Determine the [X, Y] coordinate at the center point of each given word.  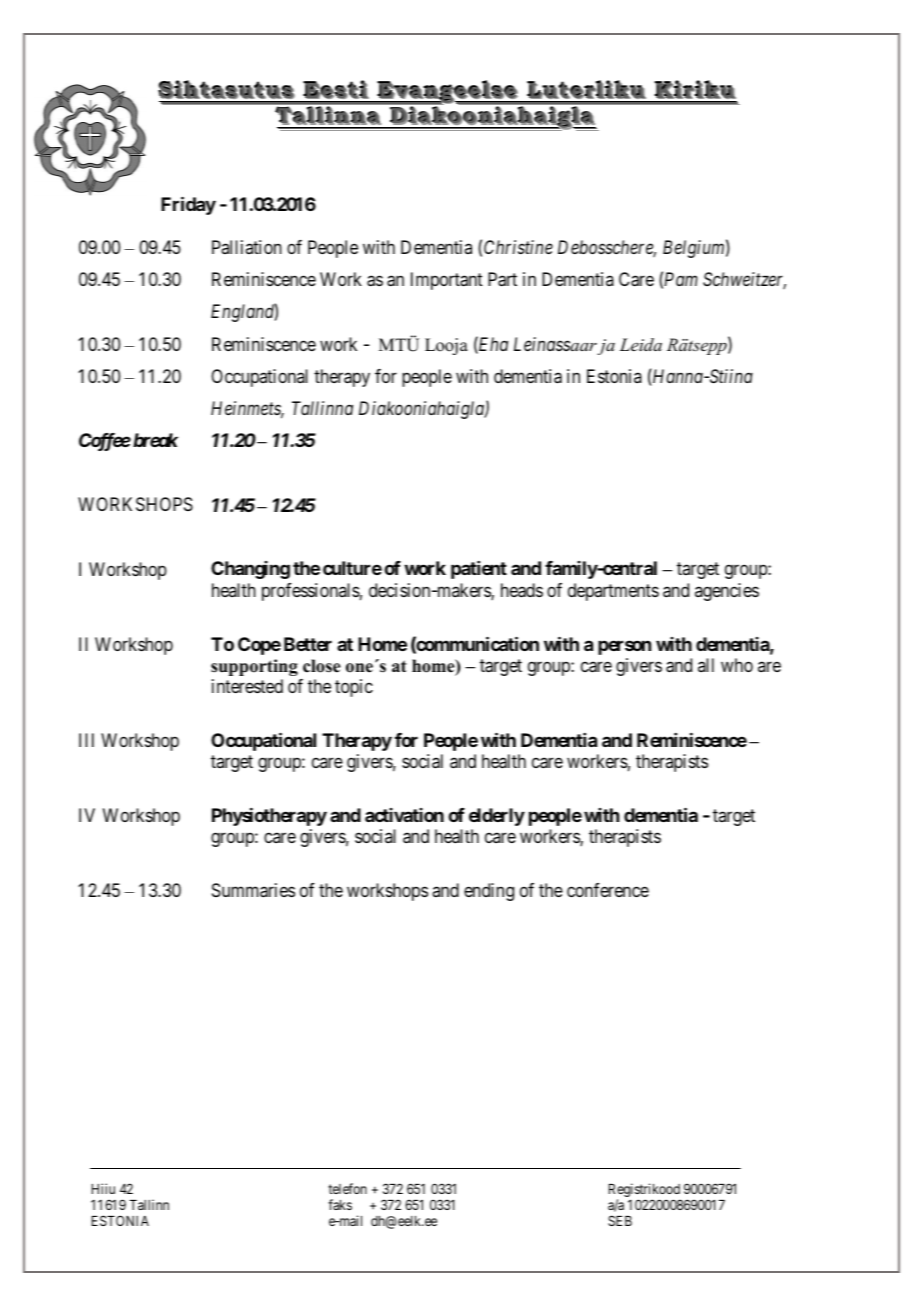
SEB [620, 1220]
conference [608, 890]
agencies [727, 592]
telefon [347, 1188]
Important [447, 281]
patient [479, 570]
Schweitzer [744, 280]
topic [354, 688]
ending [489, 892]
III [86, 740]
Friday [188, 206]
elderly [497, 817]
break [155, 440]
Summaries [253, 890]
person [624, 647]
